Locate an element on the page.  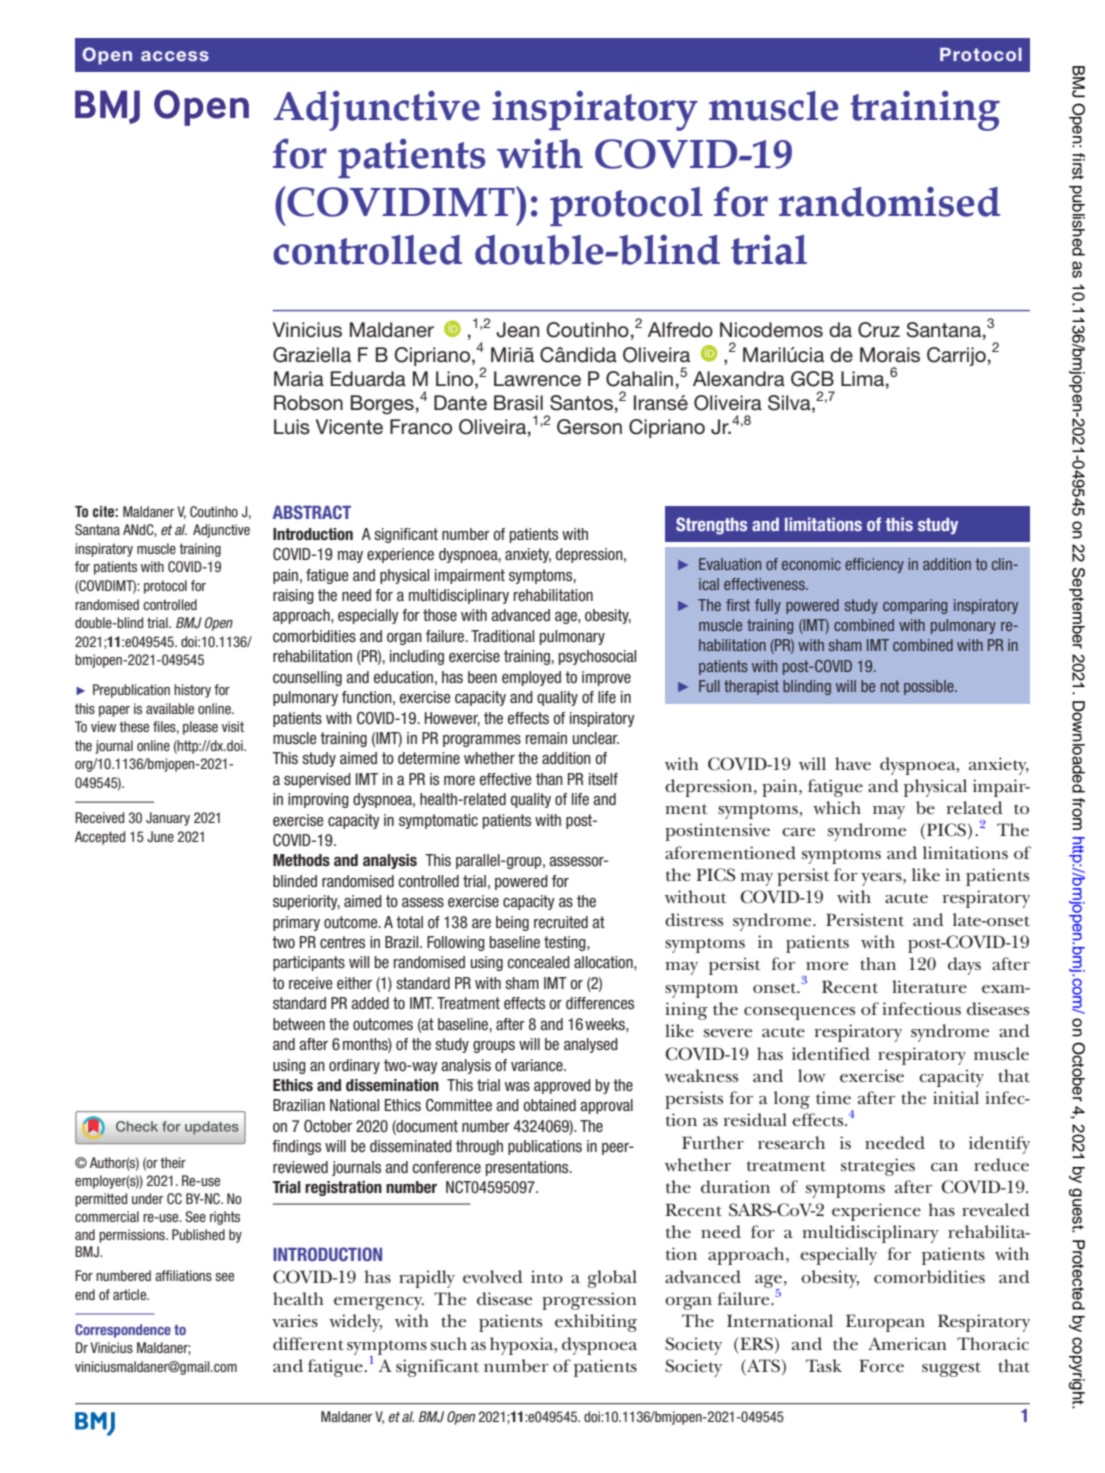
June is located at coordinates (160, 836).
